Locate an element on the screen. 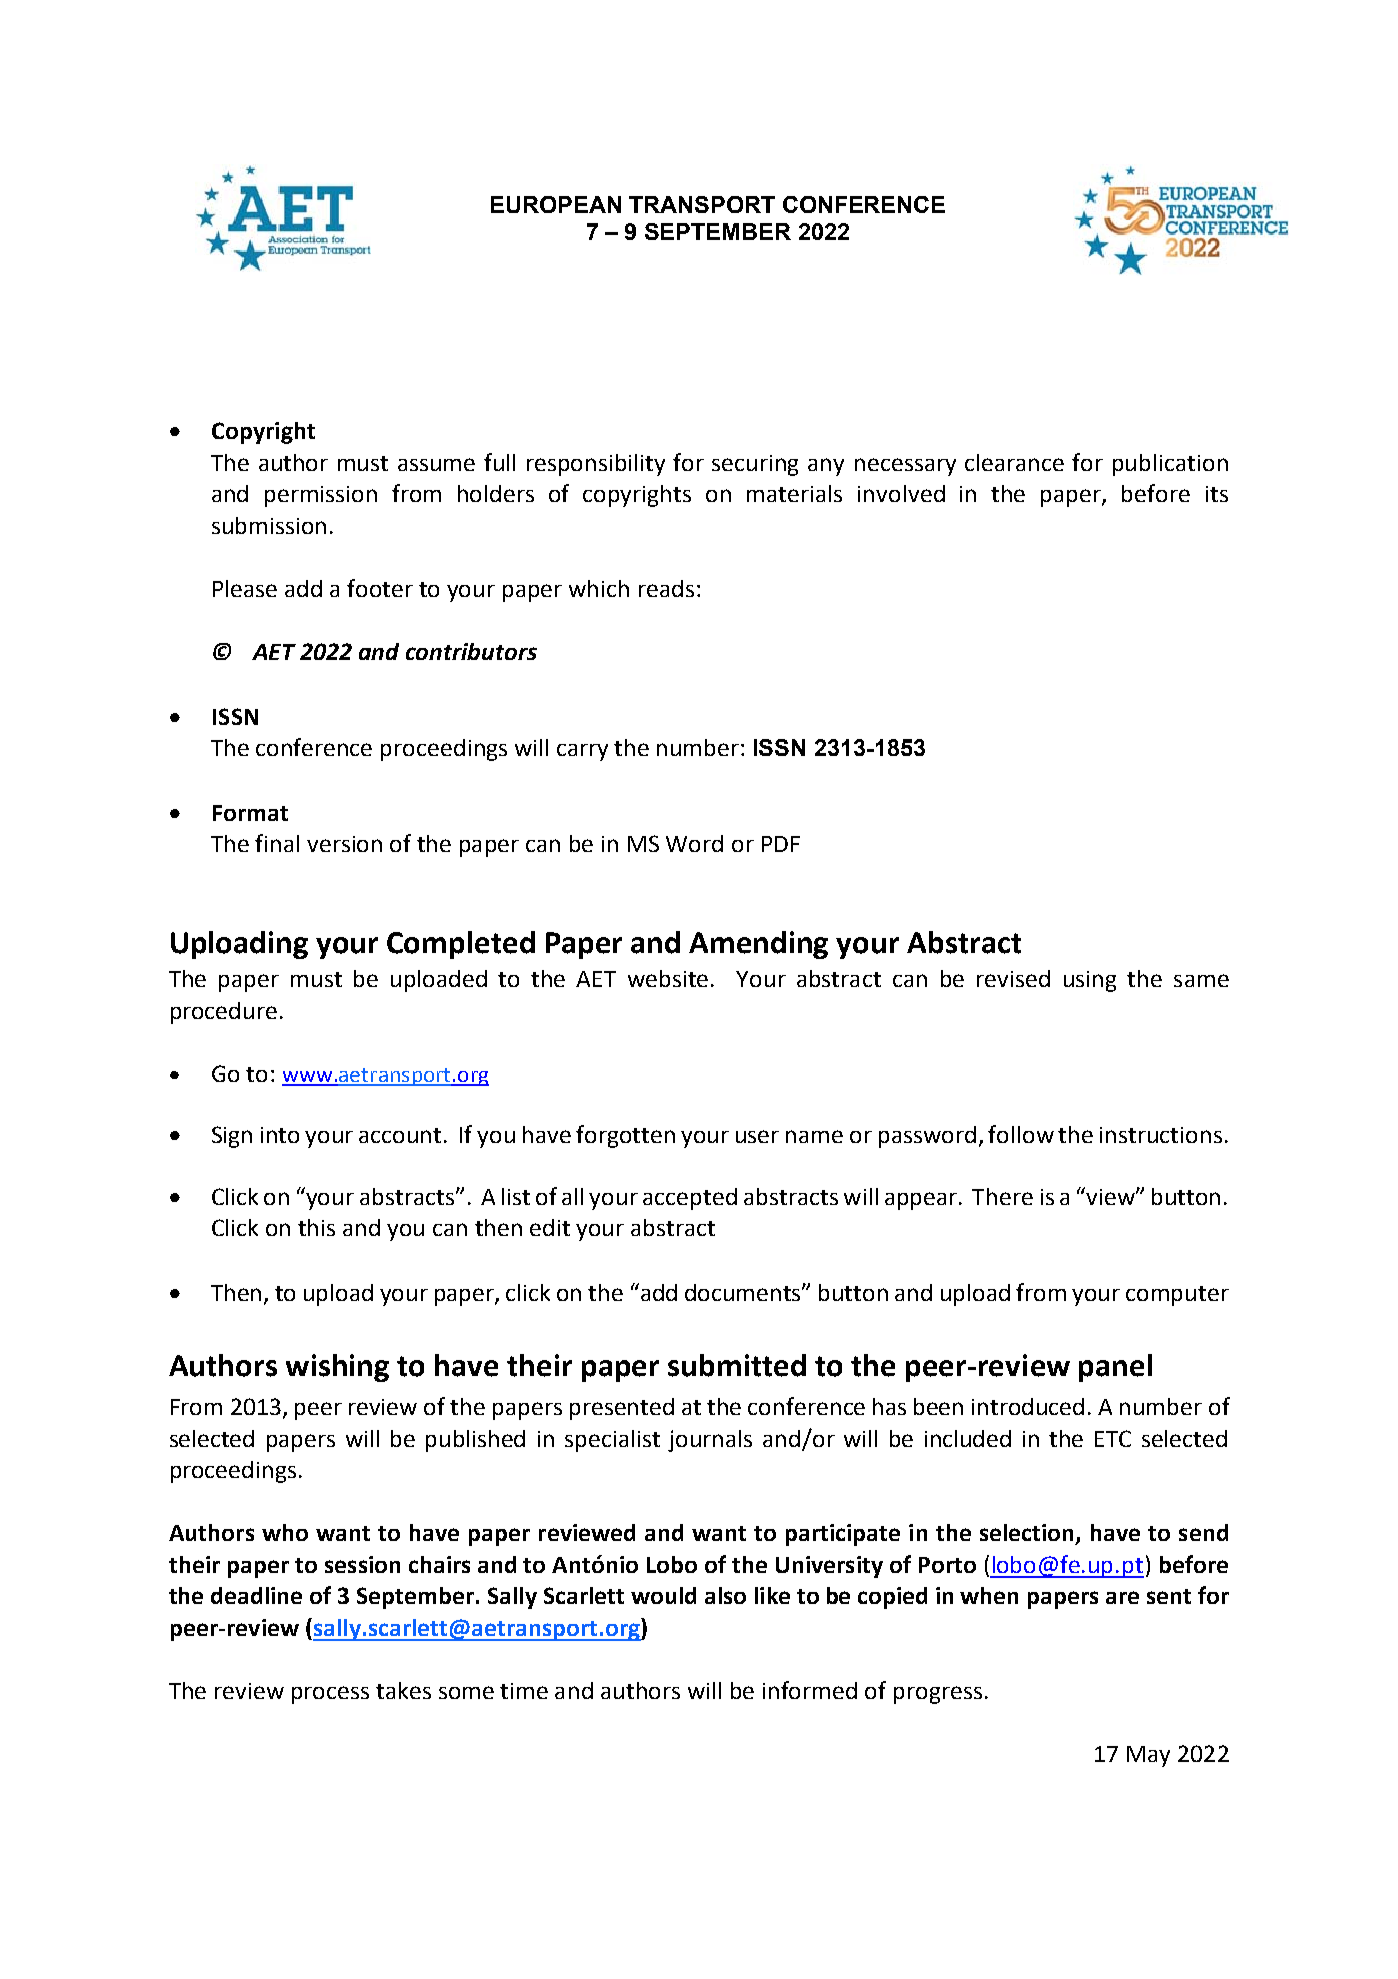  securing is located at coordinates (755, 465).
